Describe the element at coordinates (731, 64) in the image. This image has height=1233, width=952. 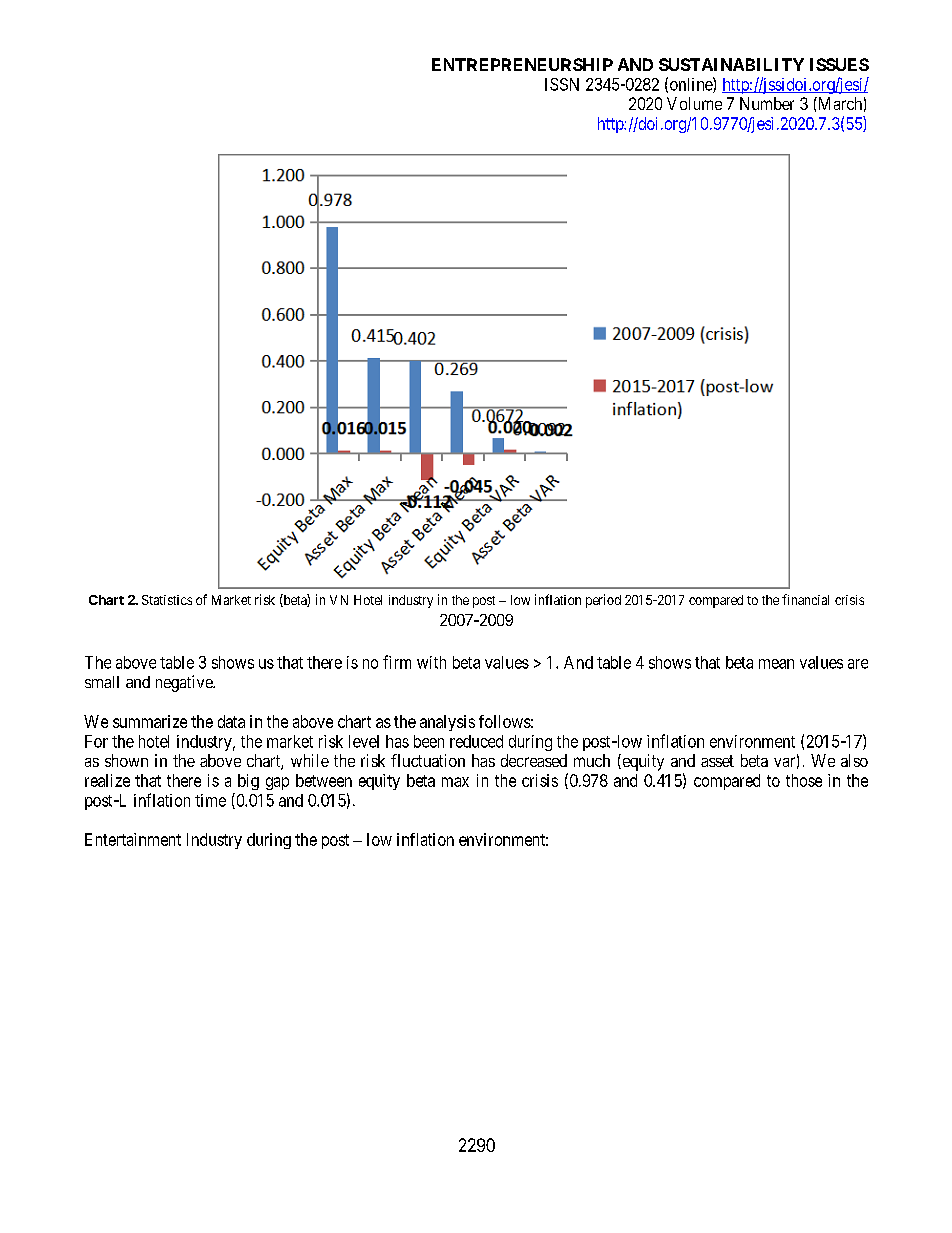
I see `SUSTAINABILITY` at that location.
